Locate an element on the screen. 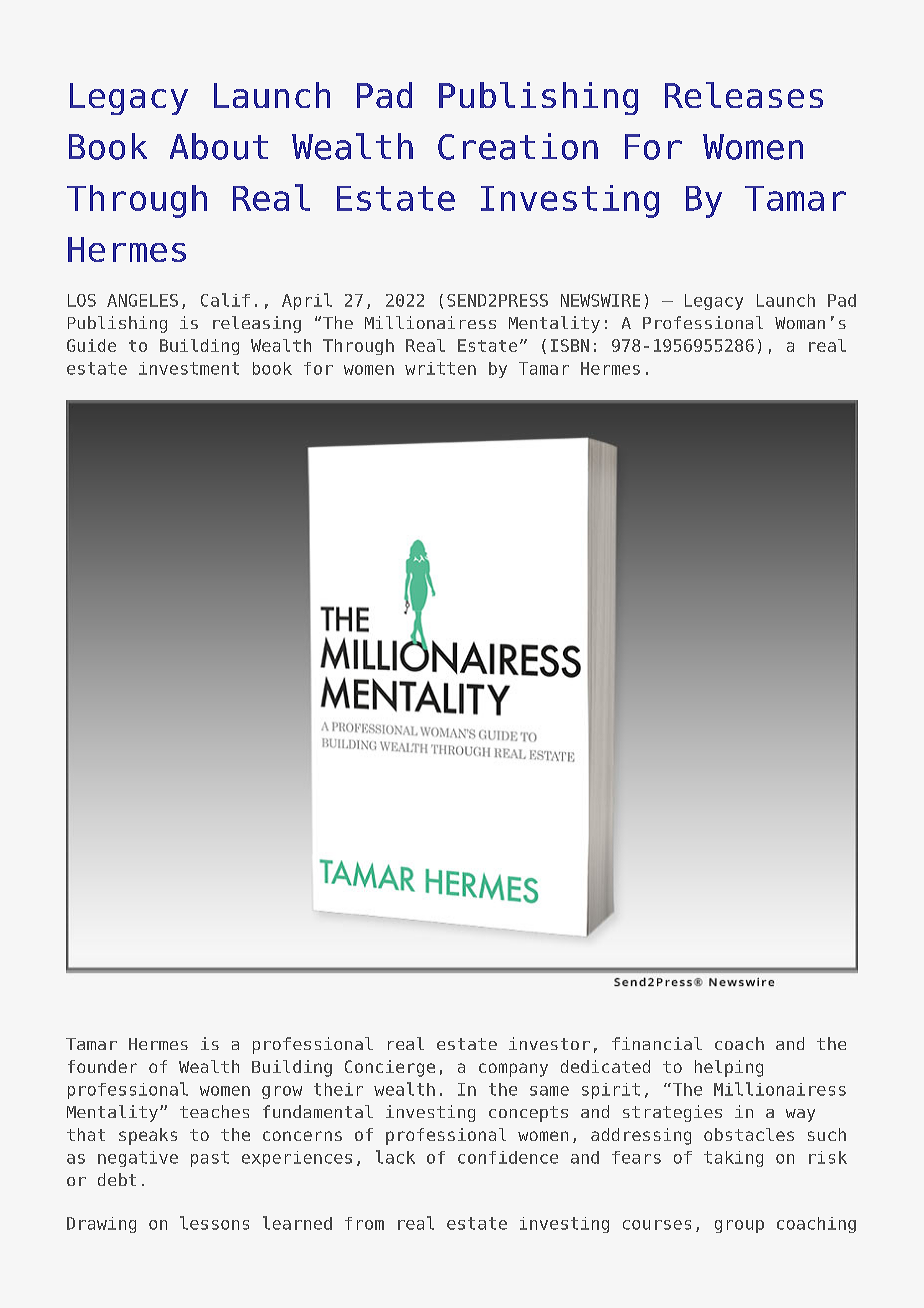 This screenshot has height=1308, width=924. helping is located at coordinates (729, 1068).
